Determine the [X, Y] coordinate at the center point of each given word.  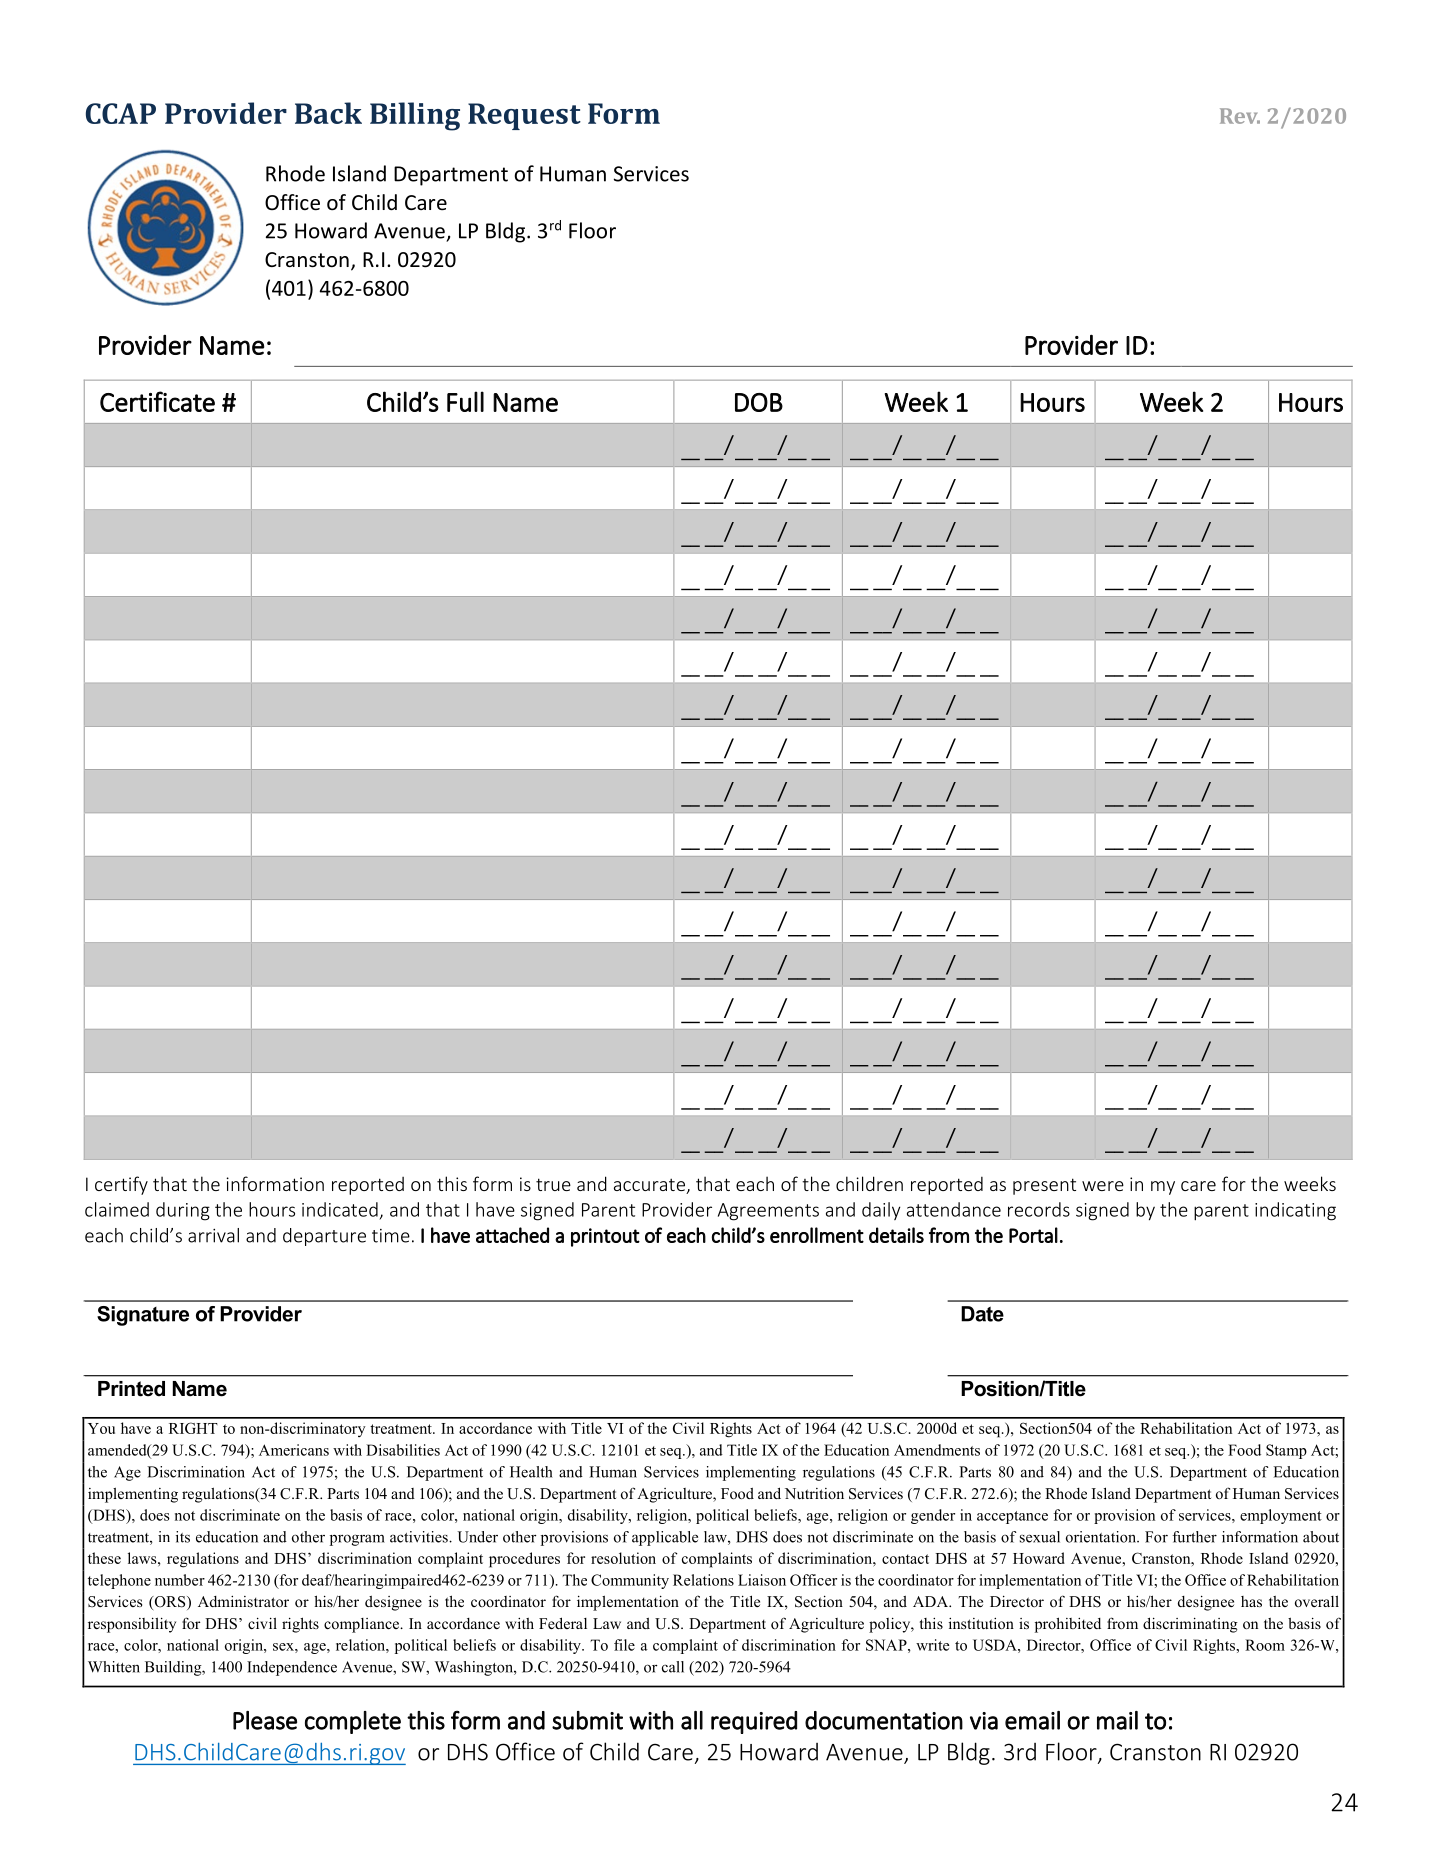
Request [524, 116]
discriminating [1190, 1625]
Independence [292, 1668]
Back [328, 113]
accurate [650, 1186]
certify [121, 1185]
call [673, 1667]
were [1103, 1186]
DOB [759, 402]
